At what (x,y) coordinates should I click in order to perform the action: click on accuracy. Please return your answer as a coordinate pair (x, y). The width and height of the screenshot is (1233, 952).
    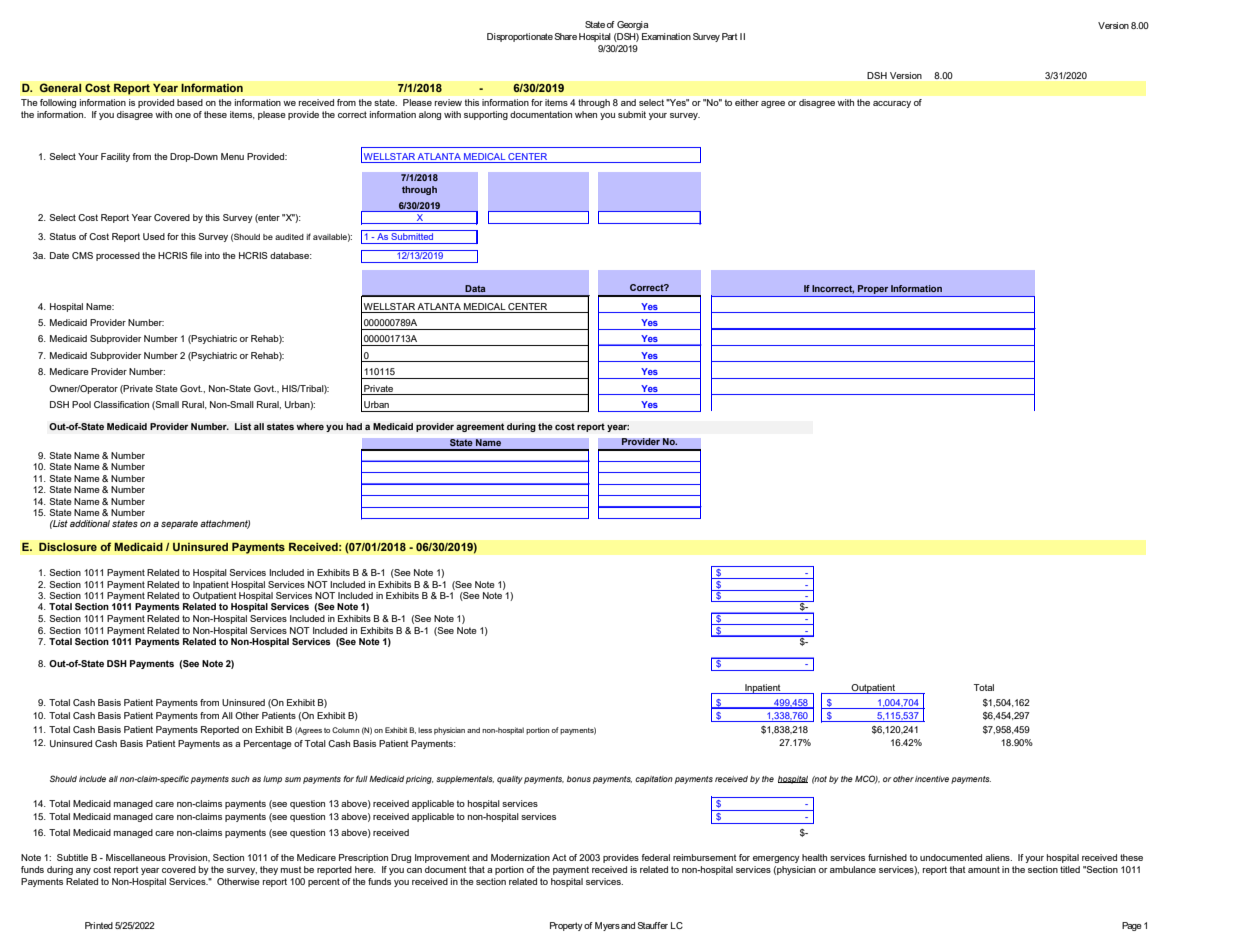
    Looking at the image, I should click on (892, 104).
